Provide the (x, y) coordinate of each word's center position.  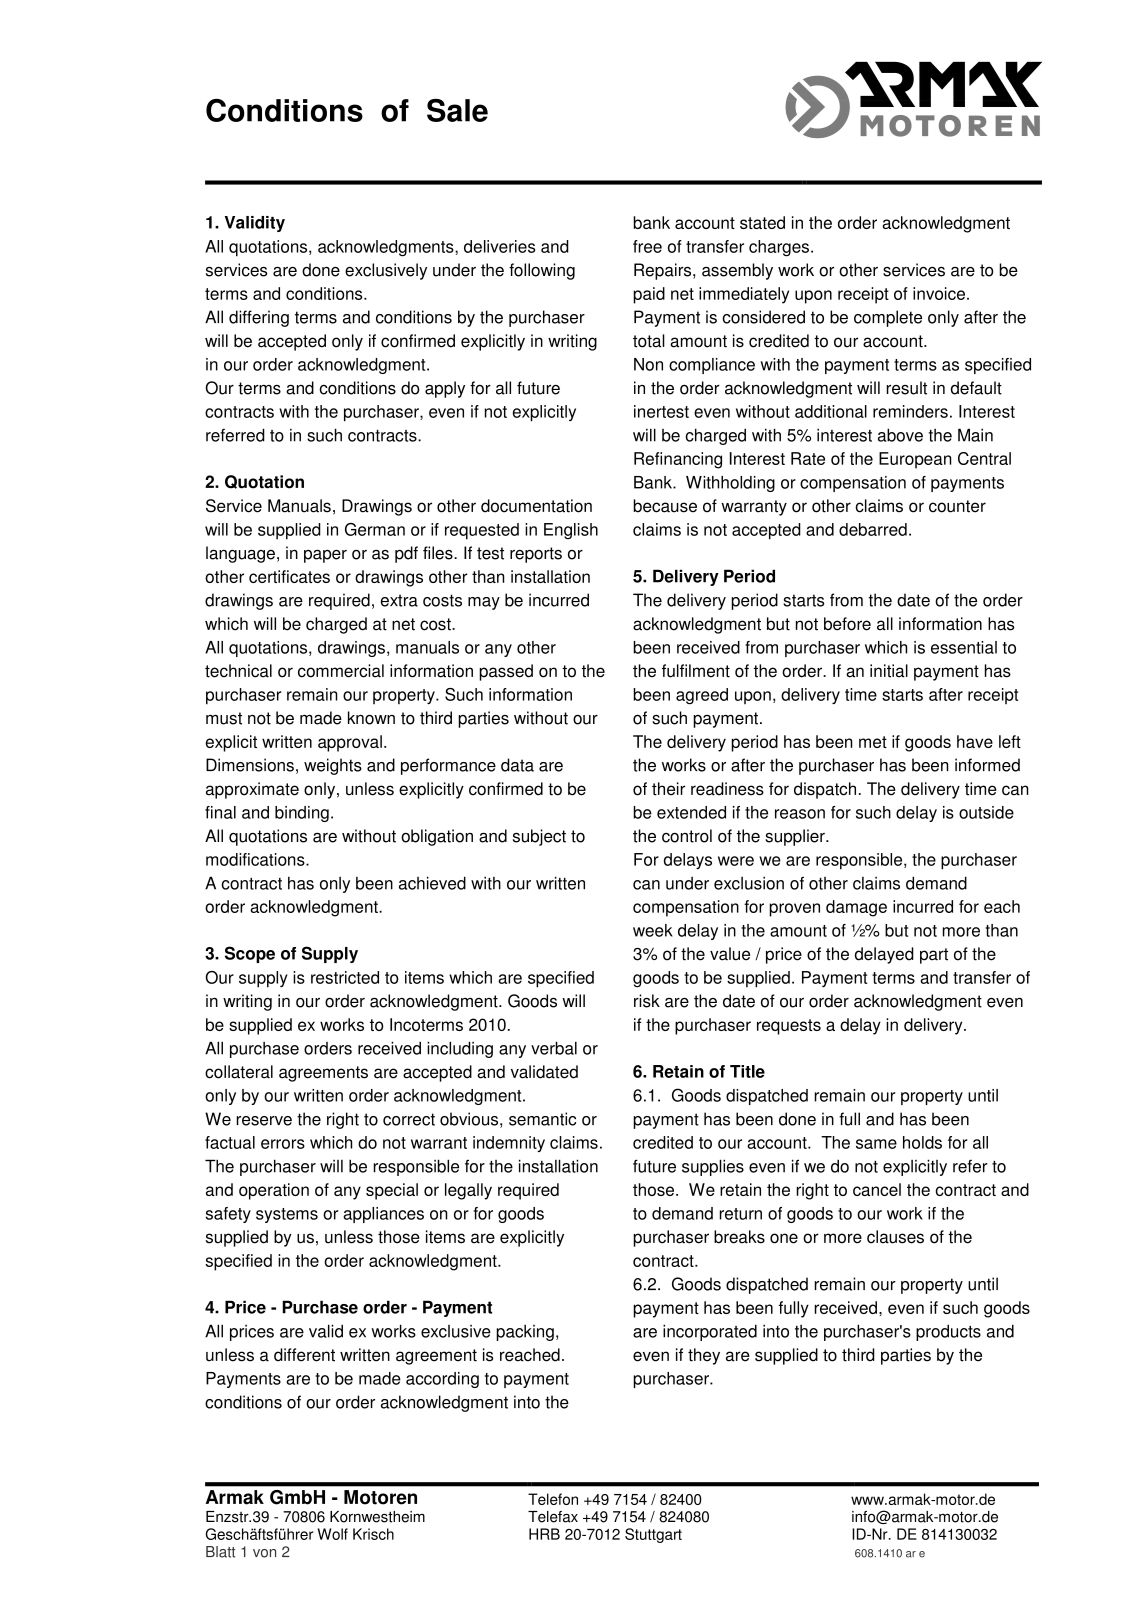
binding (302, 814)
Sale (457, 110)
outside (986, 812)
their (668, 789)
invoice (939, 293)
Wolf (333, 1534)
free (647, 246)
